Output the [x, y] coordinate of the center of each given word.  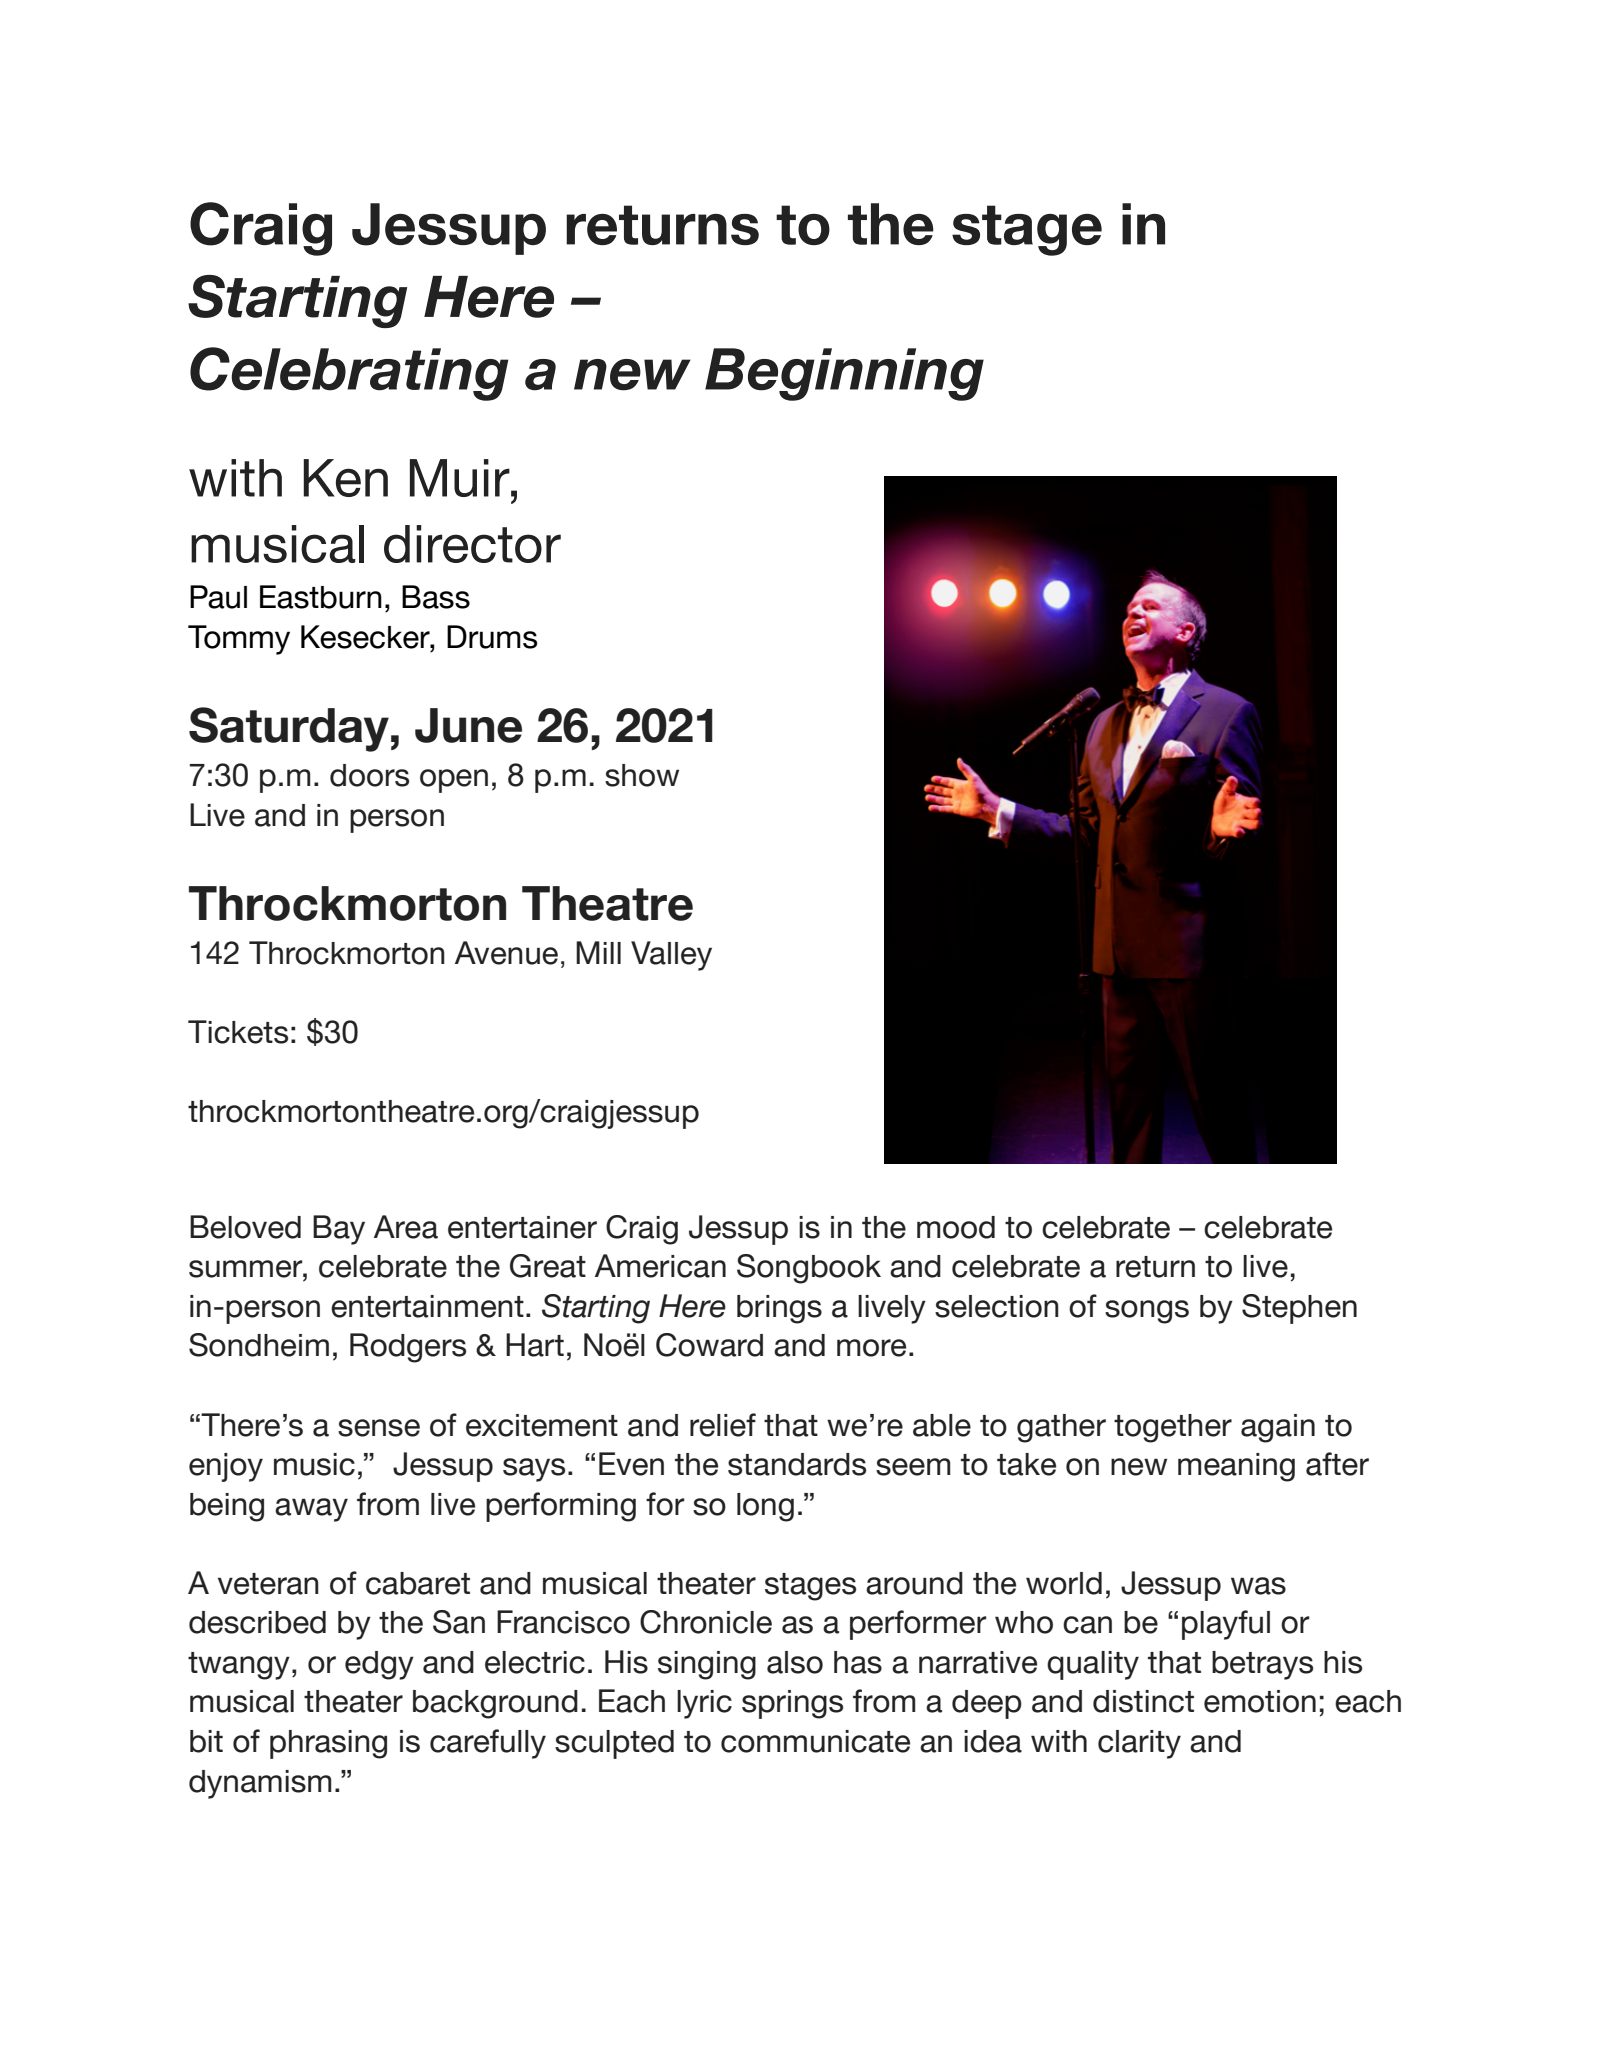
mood [956, 1227]
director [472, 544]
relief [723, 1425]
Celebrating [349, 374]
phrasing [328, 1744]
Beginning [844, 374]
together [1173, 1428]
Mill [598, 952]
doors [369, 775]
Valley [671, 956]
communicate [815, 1741]
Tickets [238, 1032]
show [642, 775]
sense [379, 1428]
